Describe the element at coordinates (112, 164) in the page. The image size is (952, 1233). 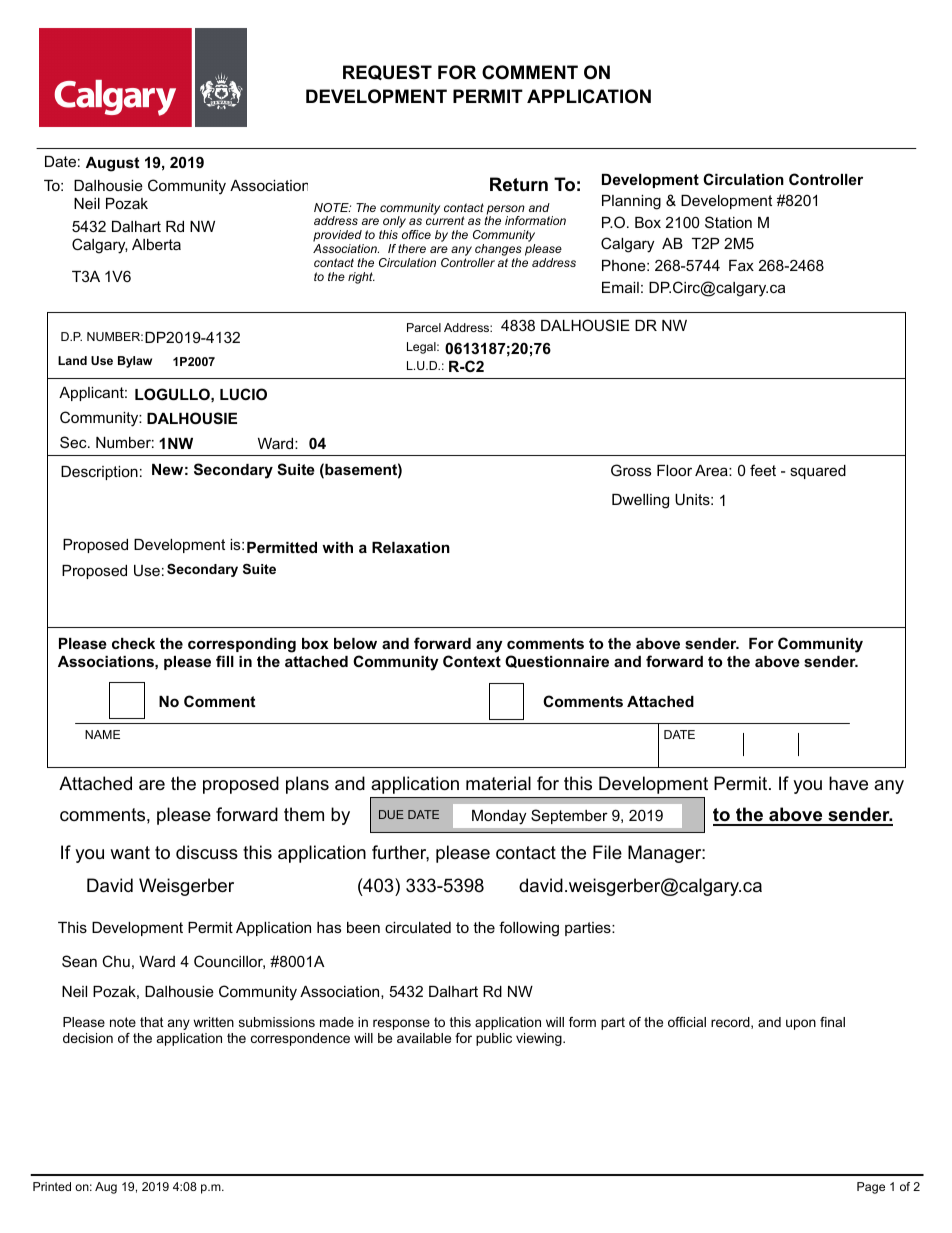
I see `August` at that location.
